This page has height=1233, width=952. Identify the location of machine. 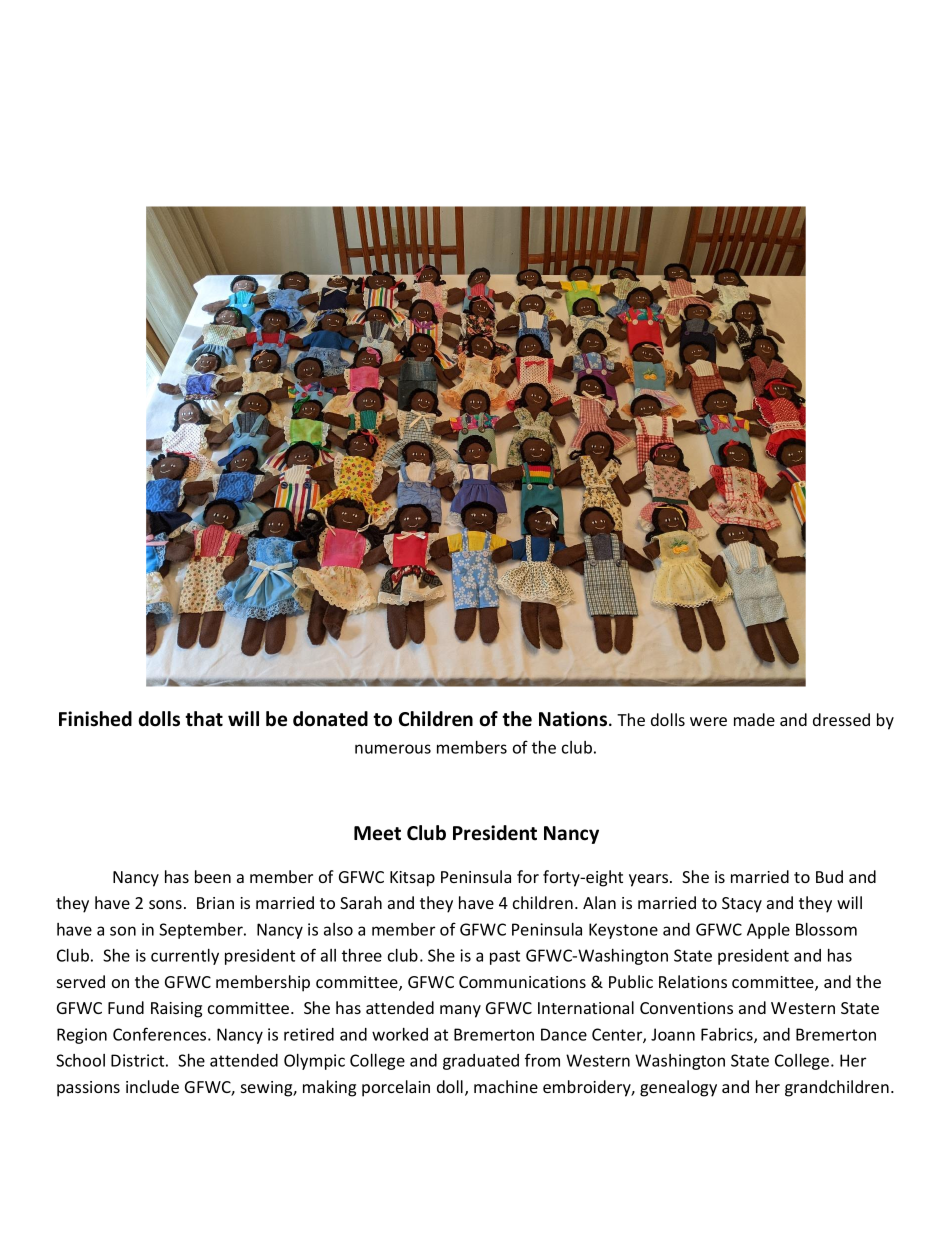
(506, 1086).
